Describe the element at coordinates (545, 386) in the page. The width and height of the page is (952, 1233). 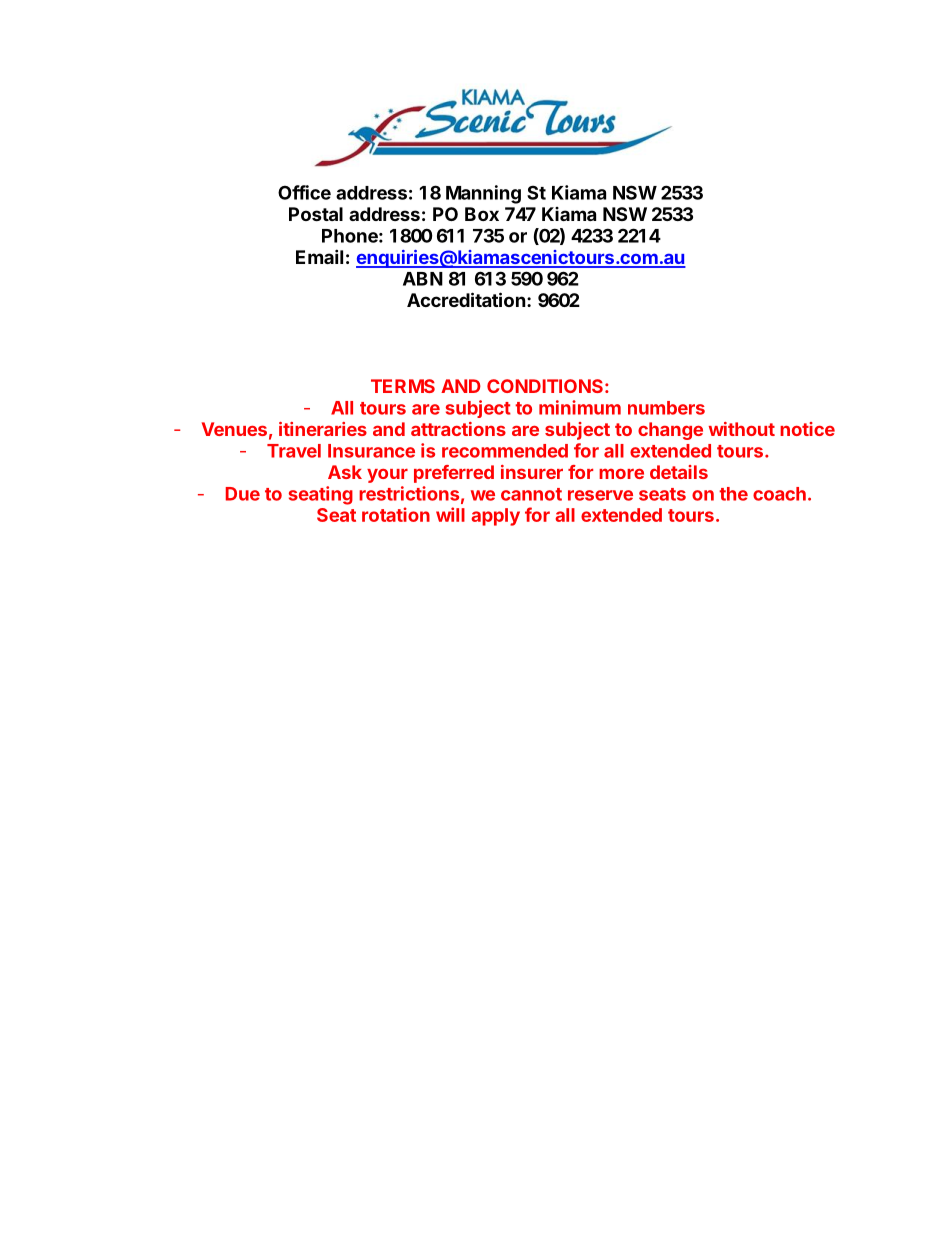
I see `CONDITIONS` at that location.
